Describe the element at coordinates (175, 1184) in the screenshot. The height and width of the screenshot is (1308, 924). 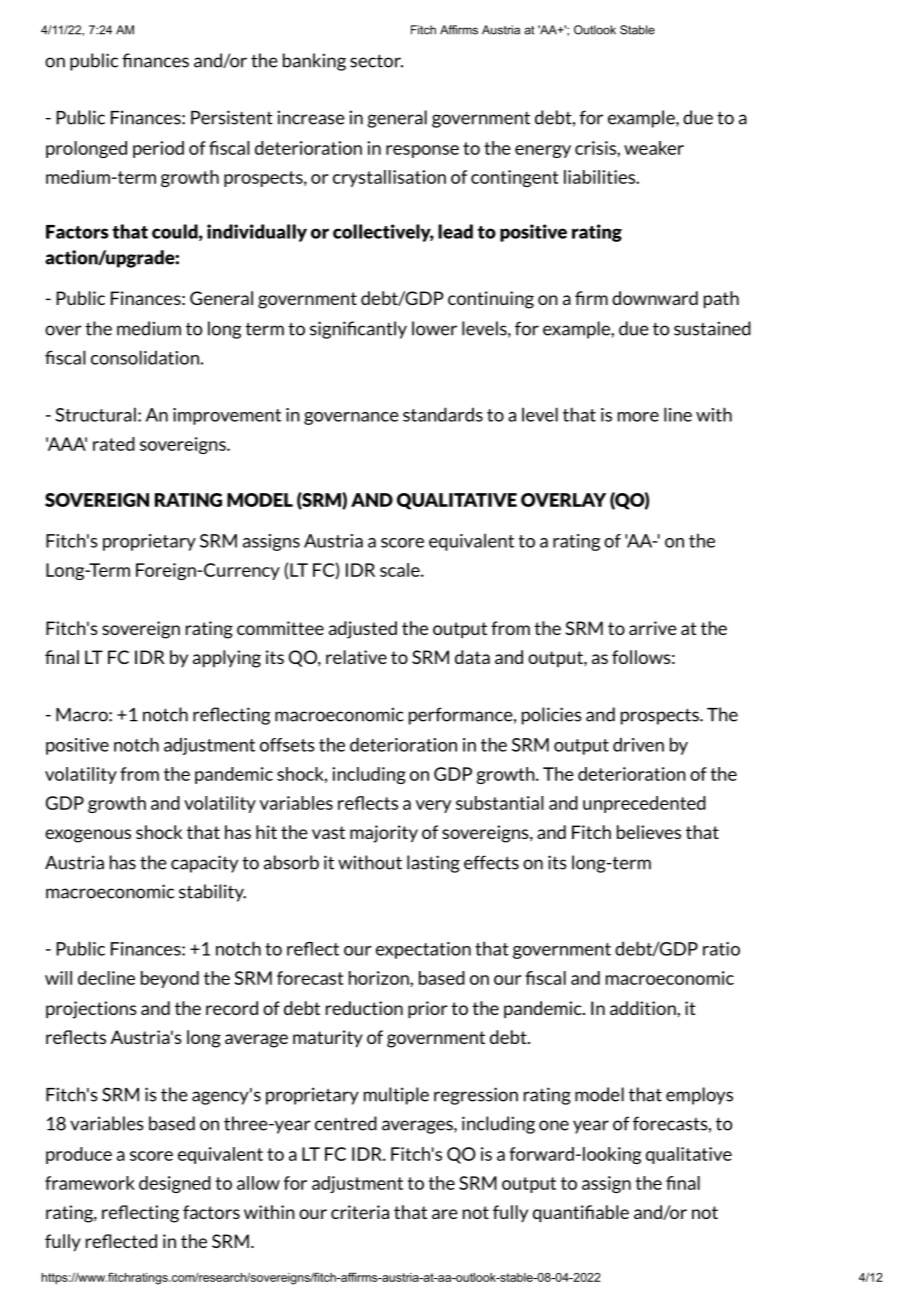
I see `designed` at that location.
